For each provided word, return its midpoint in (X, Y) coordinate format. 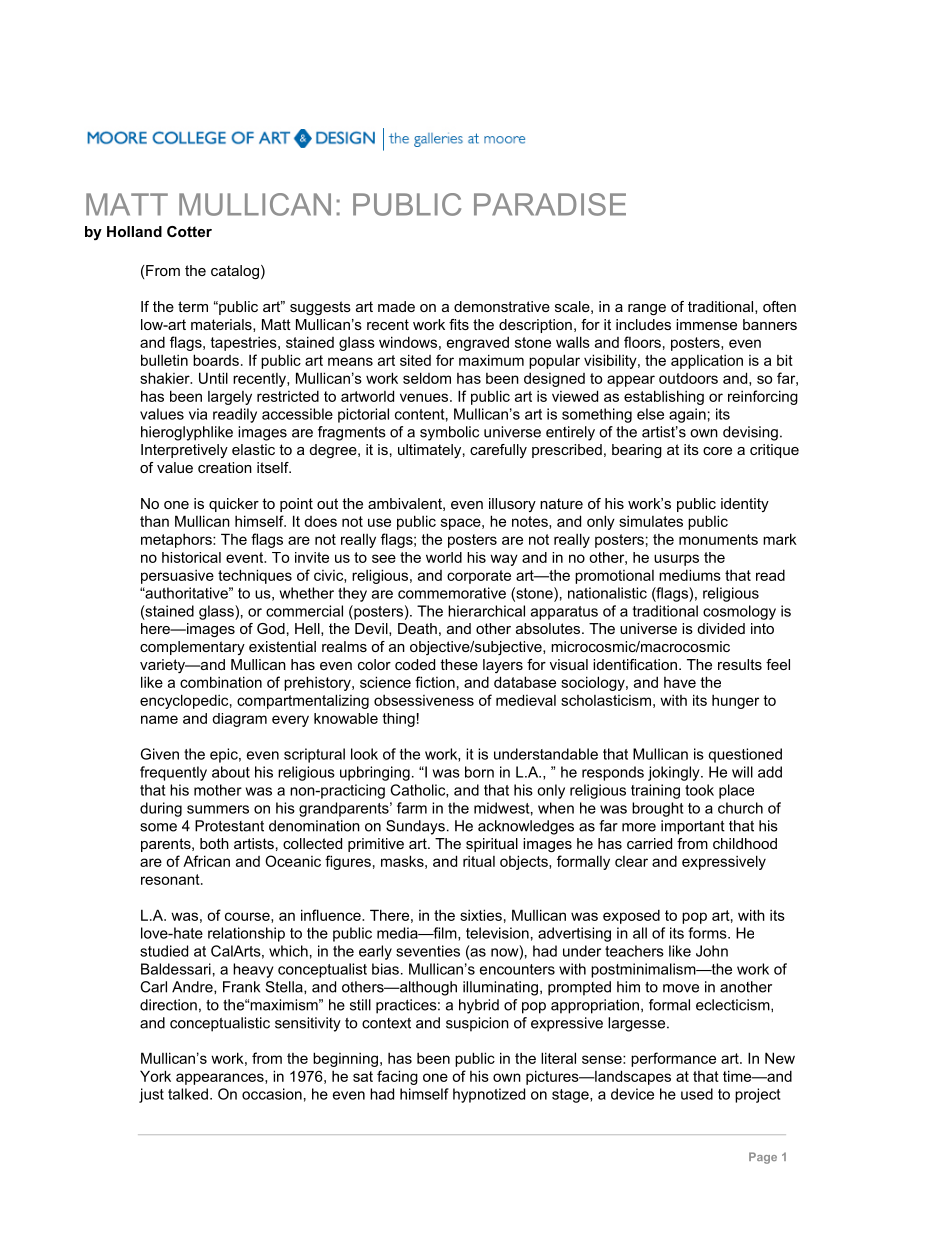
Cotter (189, 231)
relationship (246, 934)
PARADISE (550, 204)
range (647, 310)
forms (708, 933)
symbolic (449, 433)
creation (225, 467)
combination (221, 682)
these (459, 664)
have (680, 682)
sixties (481, 915)
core (717, 451)
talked (188, 1094)
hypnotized (489, 1095)
